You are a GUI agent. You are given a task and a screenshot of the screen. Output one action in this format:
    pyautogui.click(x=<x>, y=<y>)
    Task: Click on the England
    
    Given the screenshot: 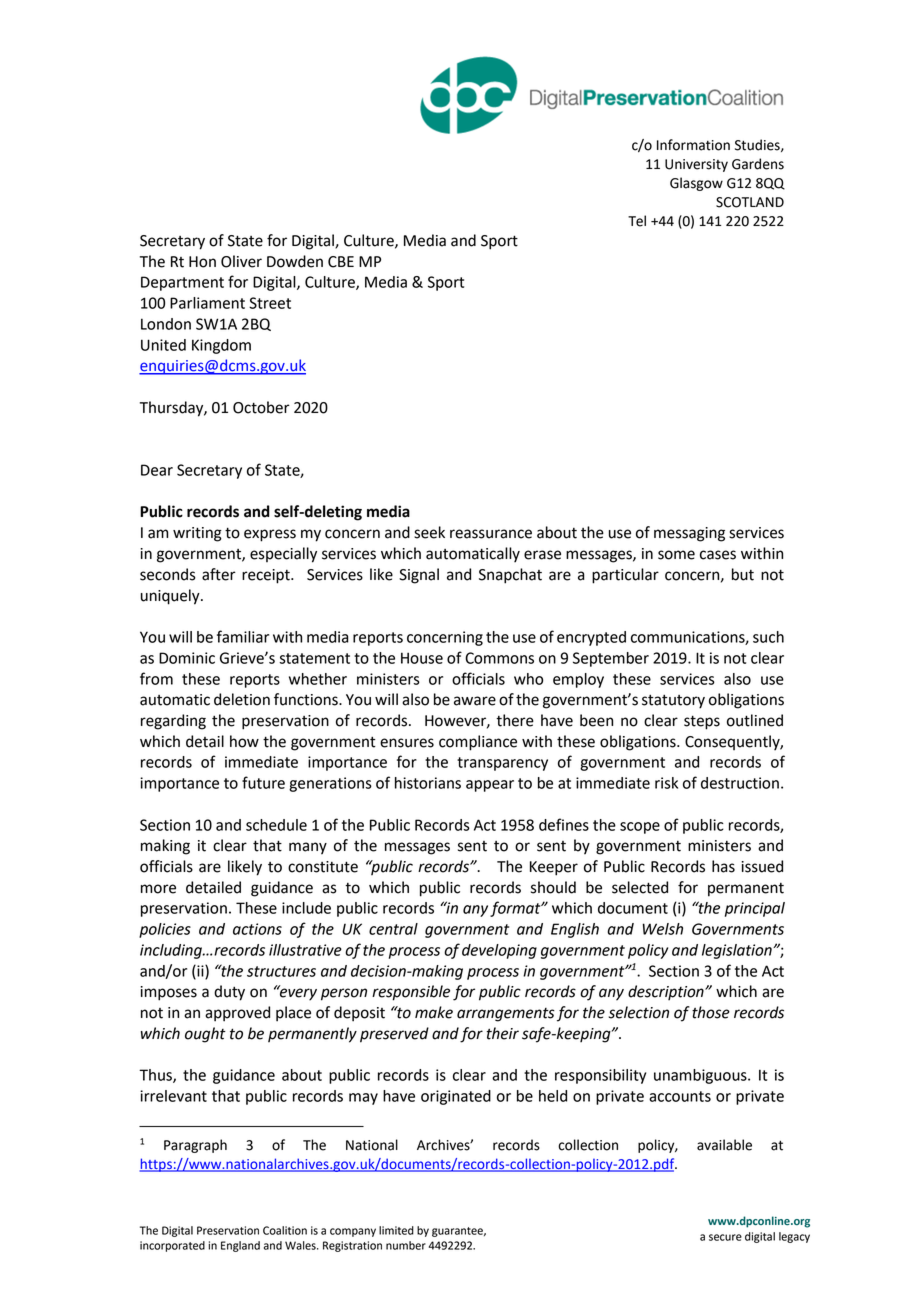 What is the action you would take?
    pyautogui.click(x=240, y=1246)
